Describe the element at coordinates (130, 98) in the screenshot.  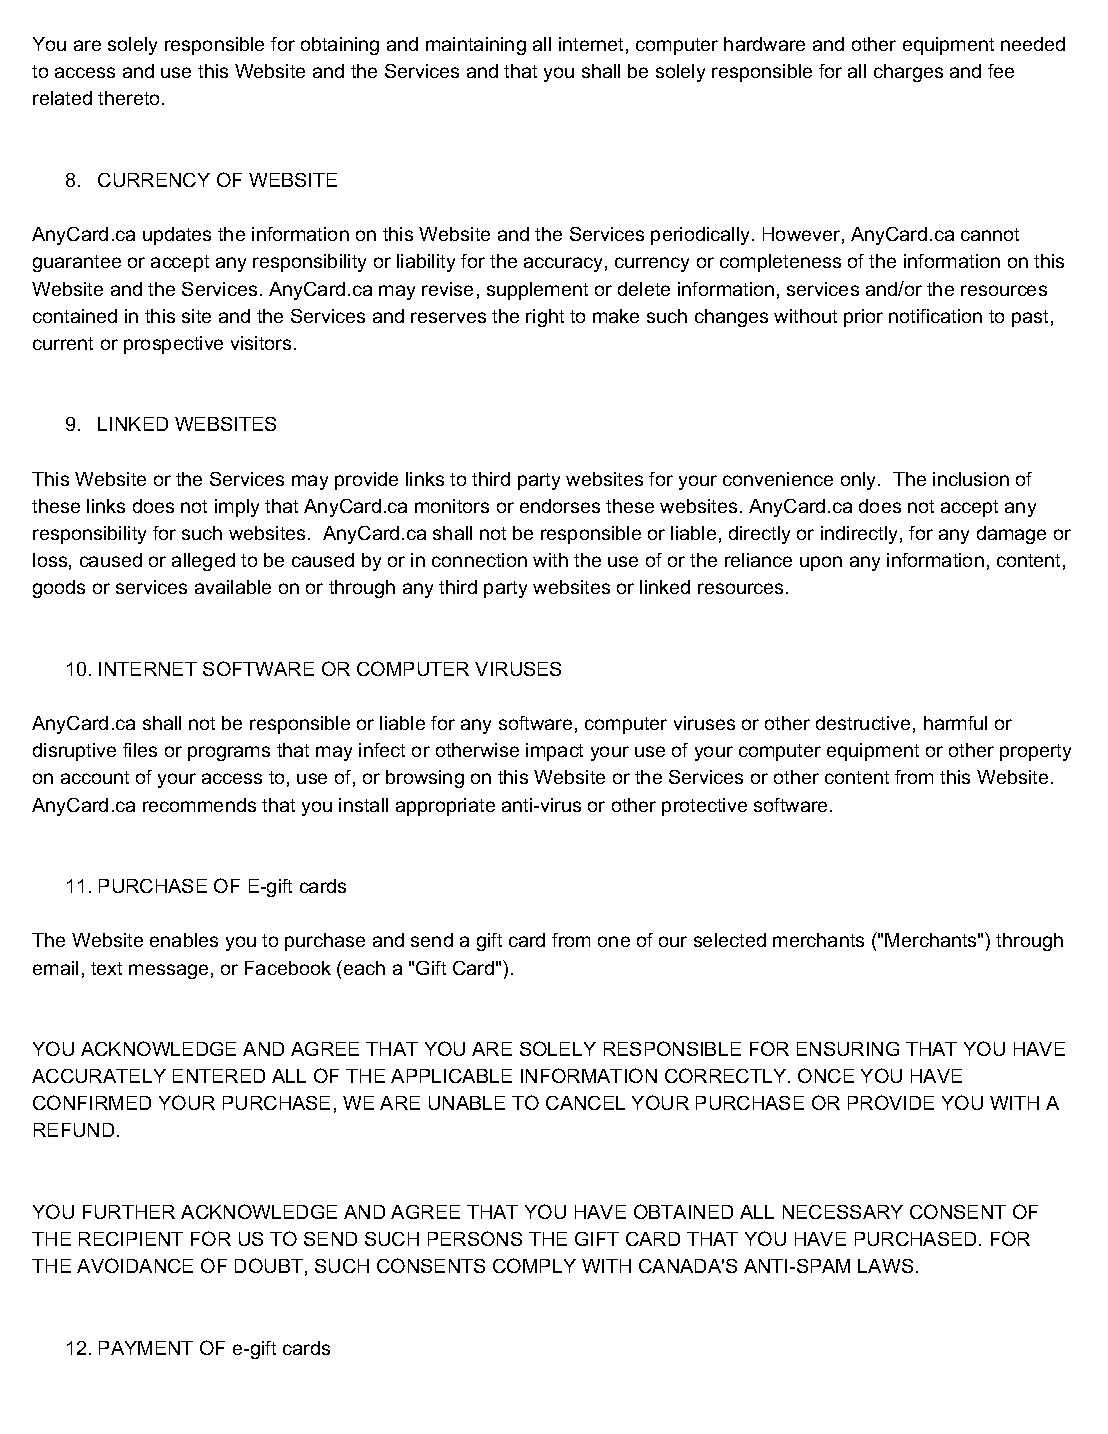
I see `thereto` at that location.
